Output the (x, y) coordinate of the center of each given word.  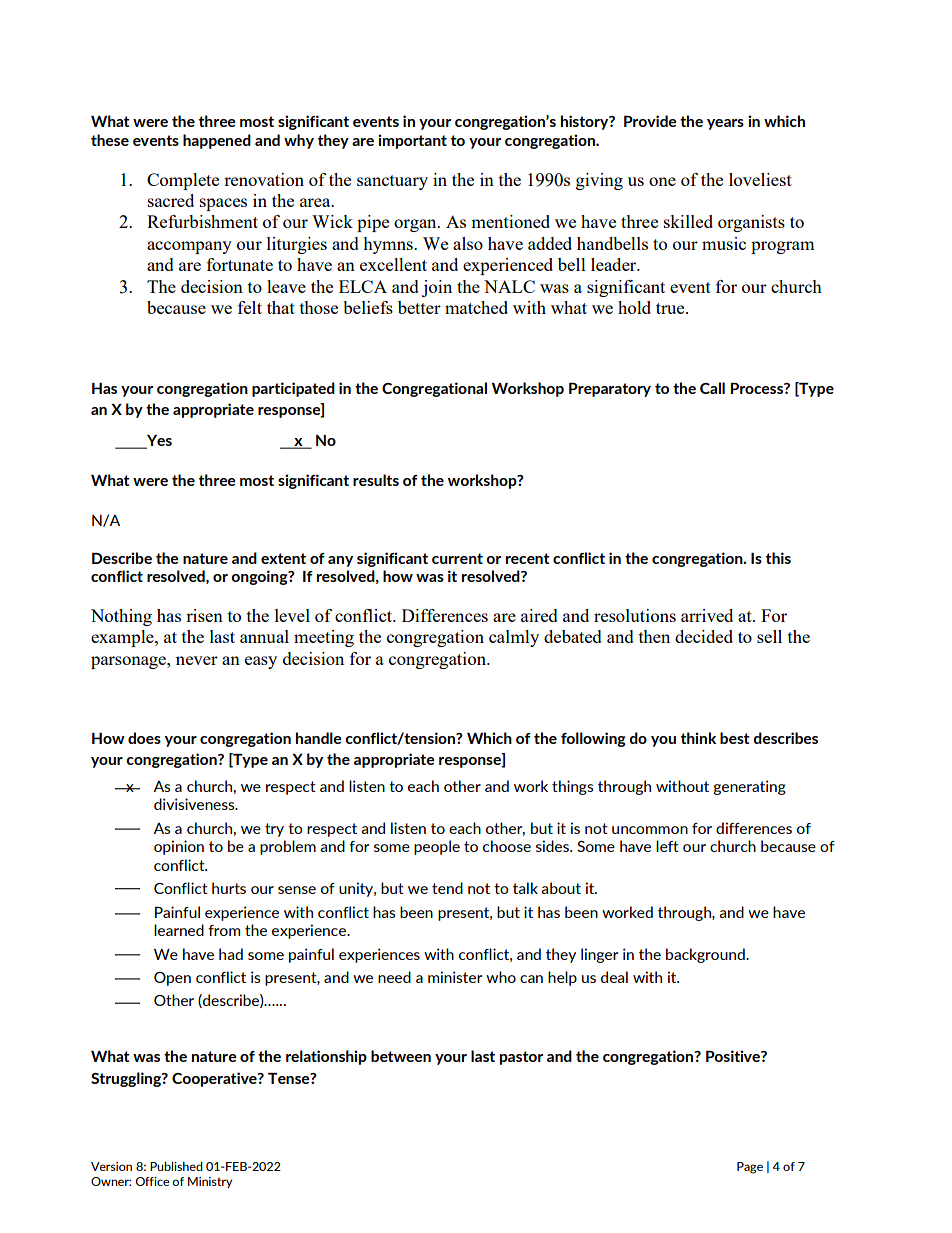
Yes (158, 442)
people (437, 847)
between (401, 1056)
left (667, 846)
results (376, 480)
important (412, 141)
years (725, 124)
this (778, 558)
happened (217, 141)
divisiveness (195, 804)
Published (176, 1166)
